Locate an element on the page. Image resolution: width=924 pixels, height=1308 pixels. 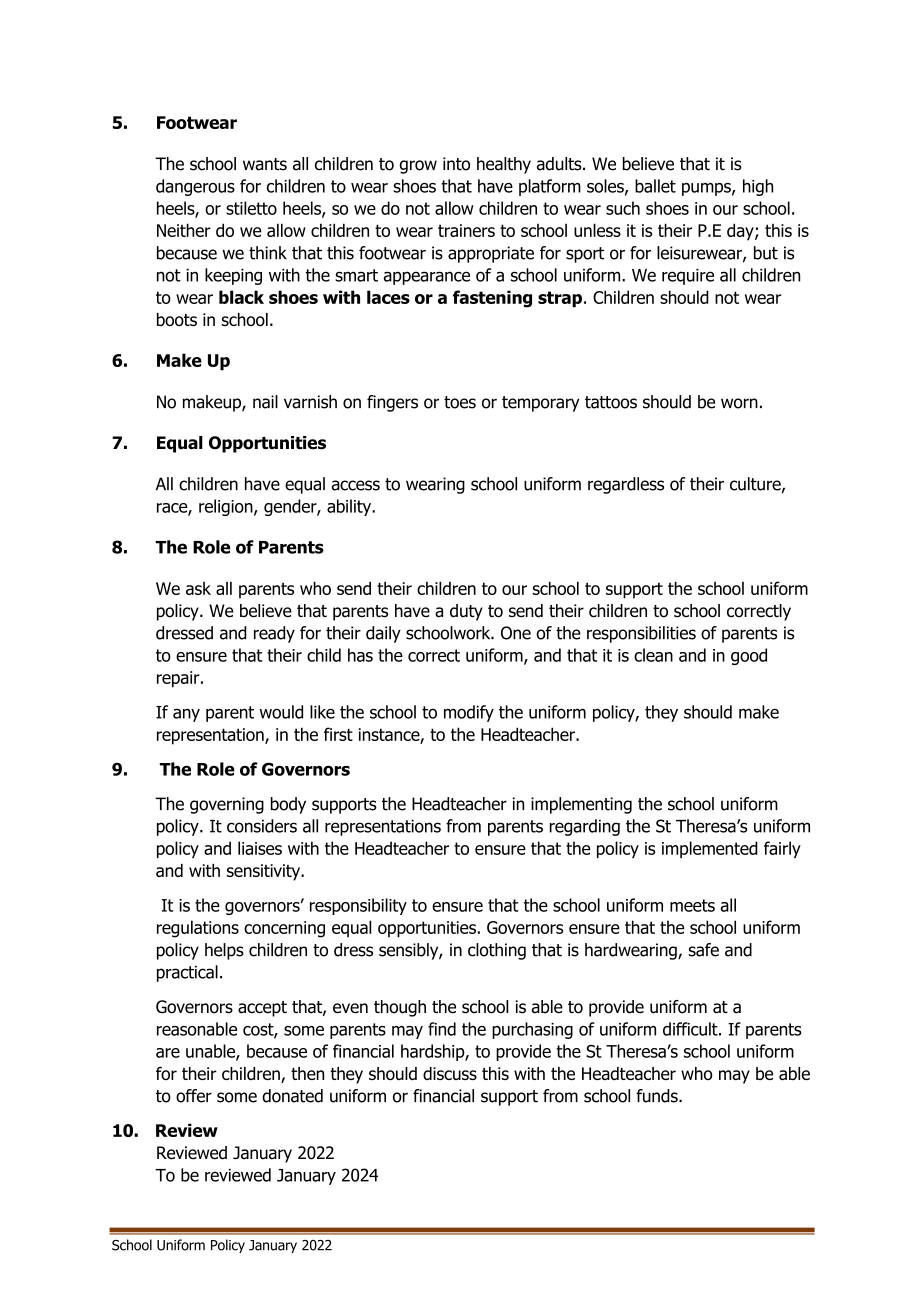
high is located at coordinates (758, 187).
